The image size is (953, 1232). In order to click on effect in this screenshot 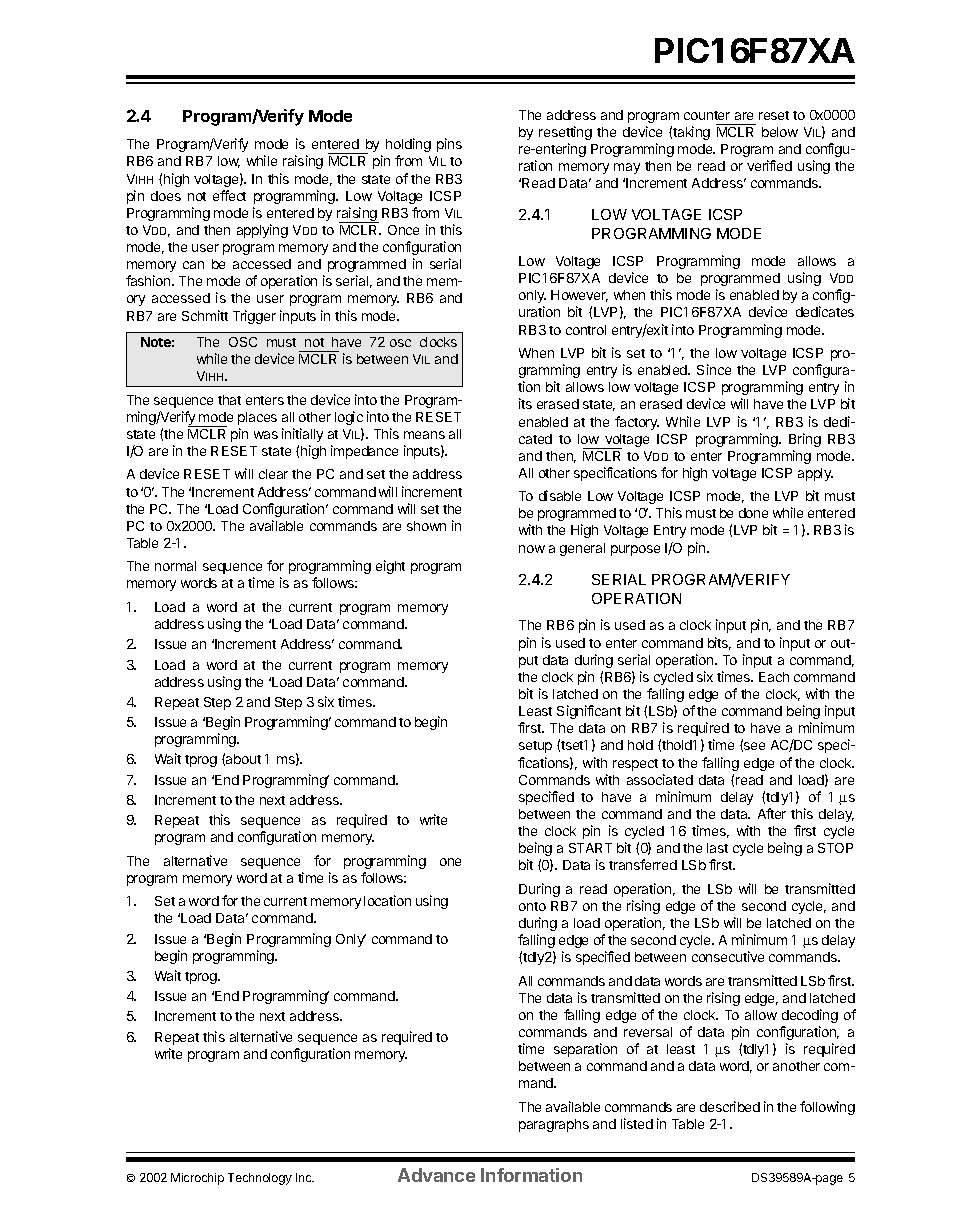, I will do `click(229, 195)`.
